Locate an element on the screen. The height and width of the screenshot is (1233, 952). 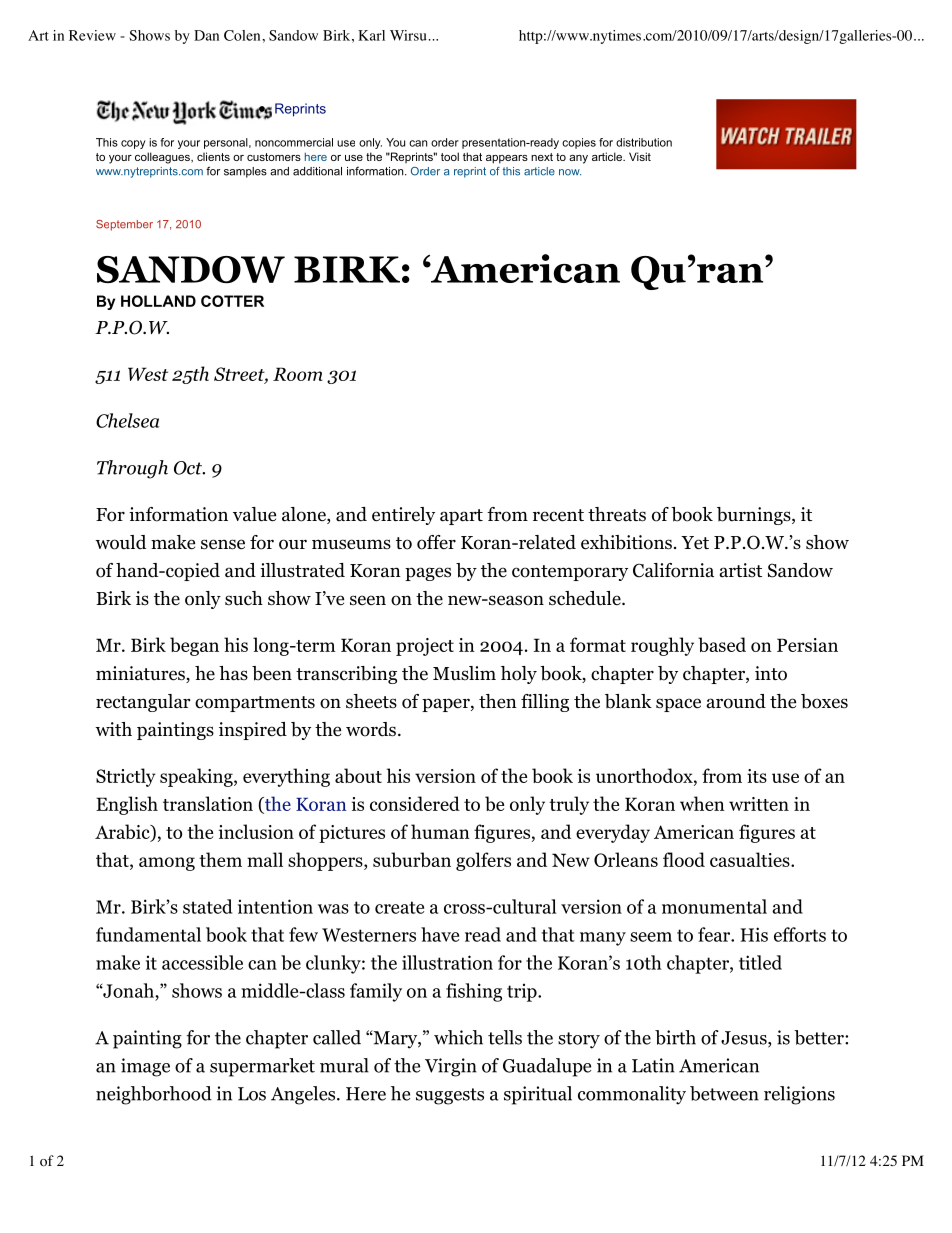
human is located at coordinates (440, 831).
